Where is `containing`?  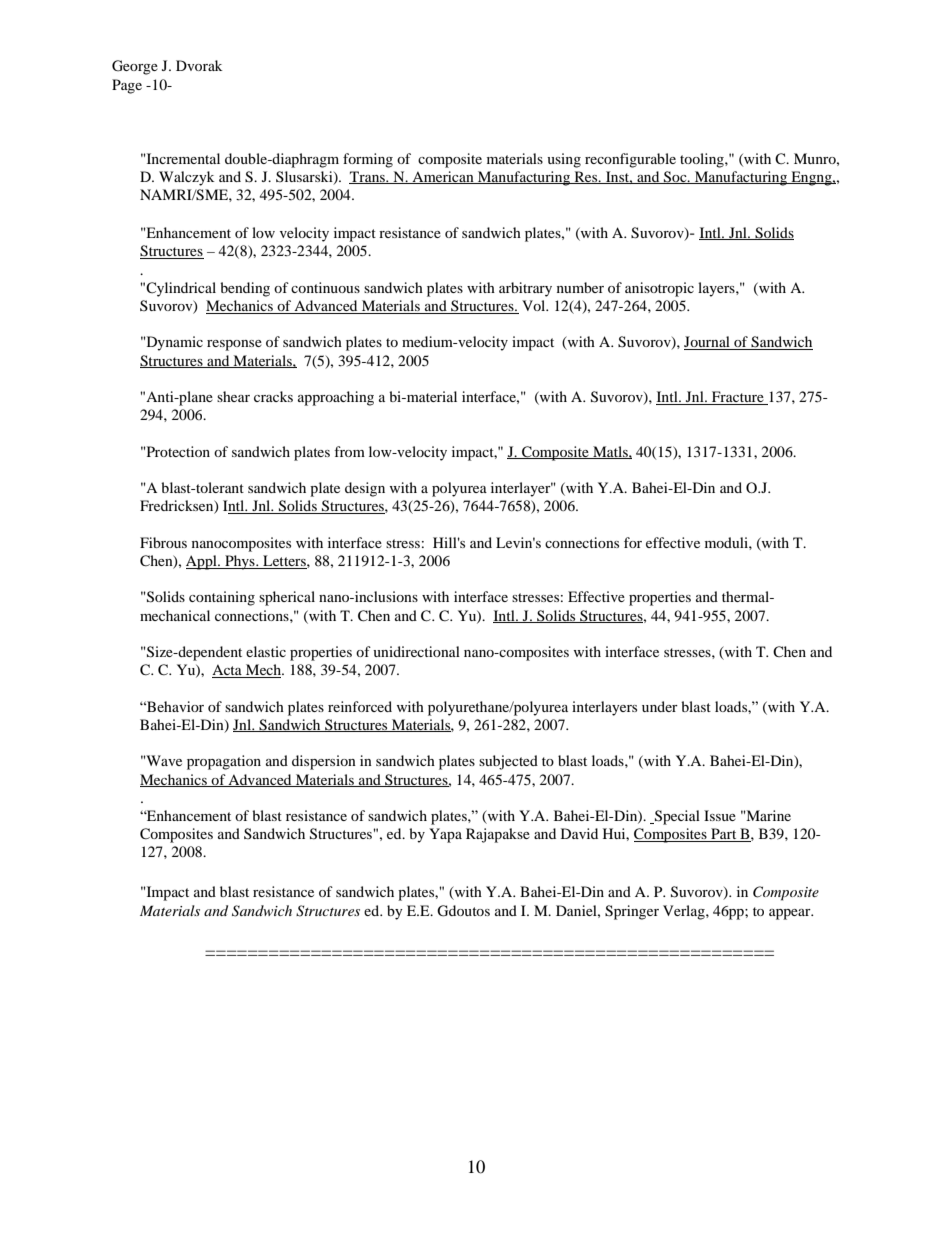 containing is located at coordinates (222, 598).
